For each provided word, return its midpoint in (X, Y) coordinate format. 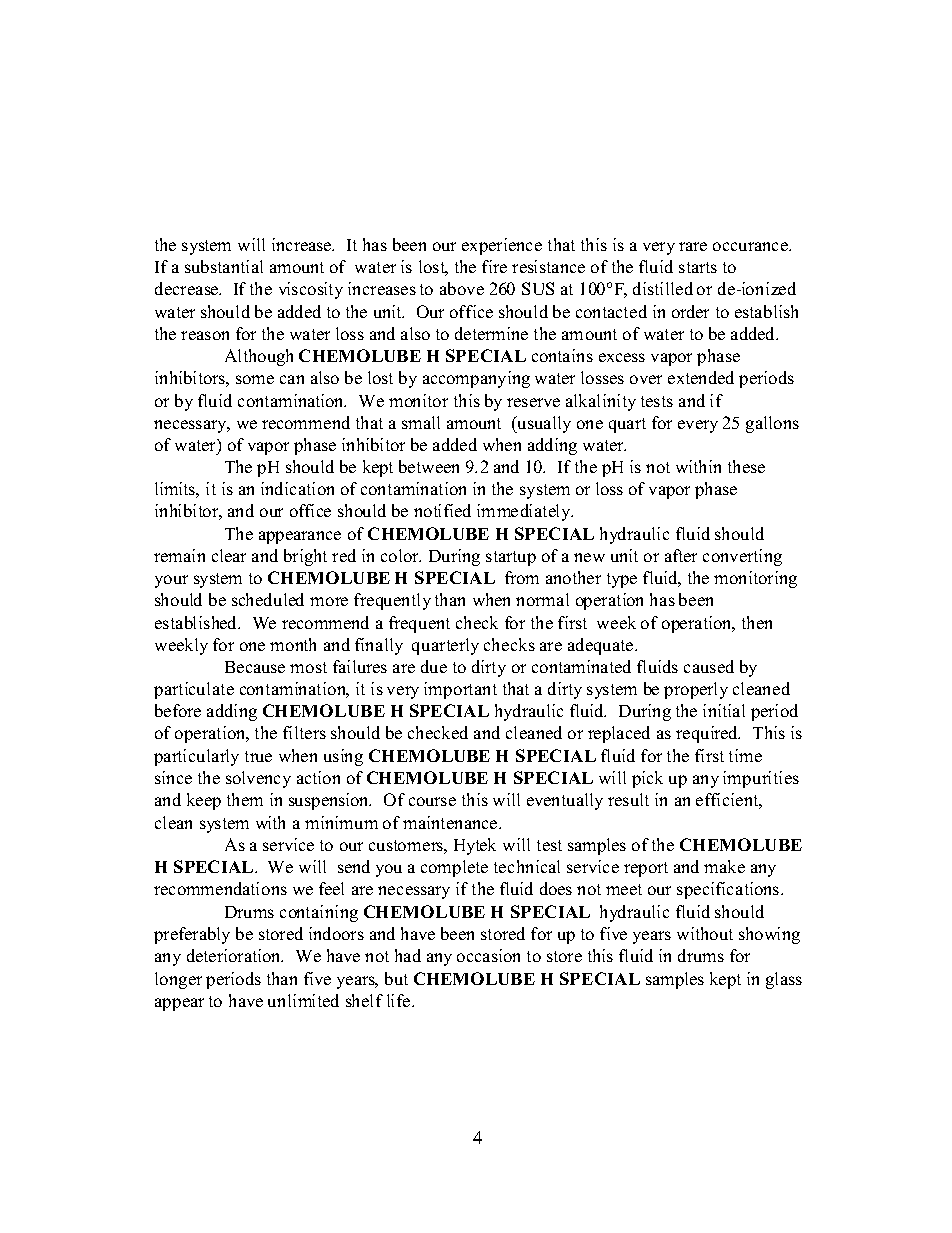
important (460, 690)
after (681, 555)
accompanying (476, 379)
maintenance (451, 822)
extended (701, 377)
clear (229, 555)
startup (511, 558)
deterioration (235, 955)
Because (255, 667)
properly (696, 690)
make (724, 866)
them (245, 799)
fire (494, 266)
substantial (224, 266)
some (255, 379)
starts (698, 267)
